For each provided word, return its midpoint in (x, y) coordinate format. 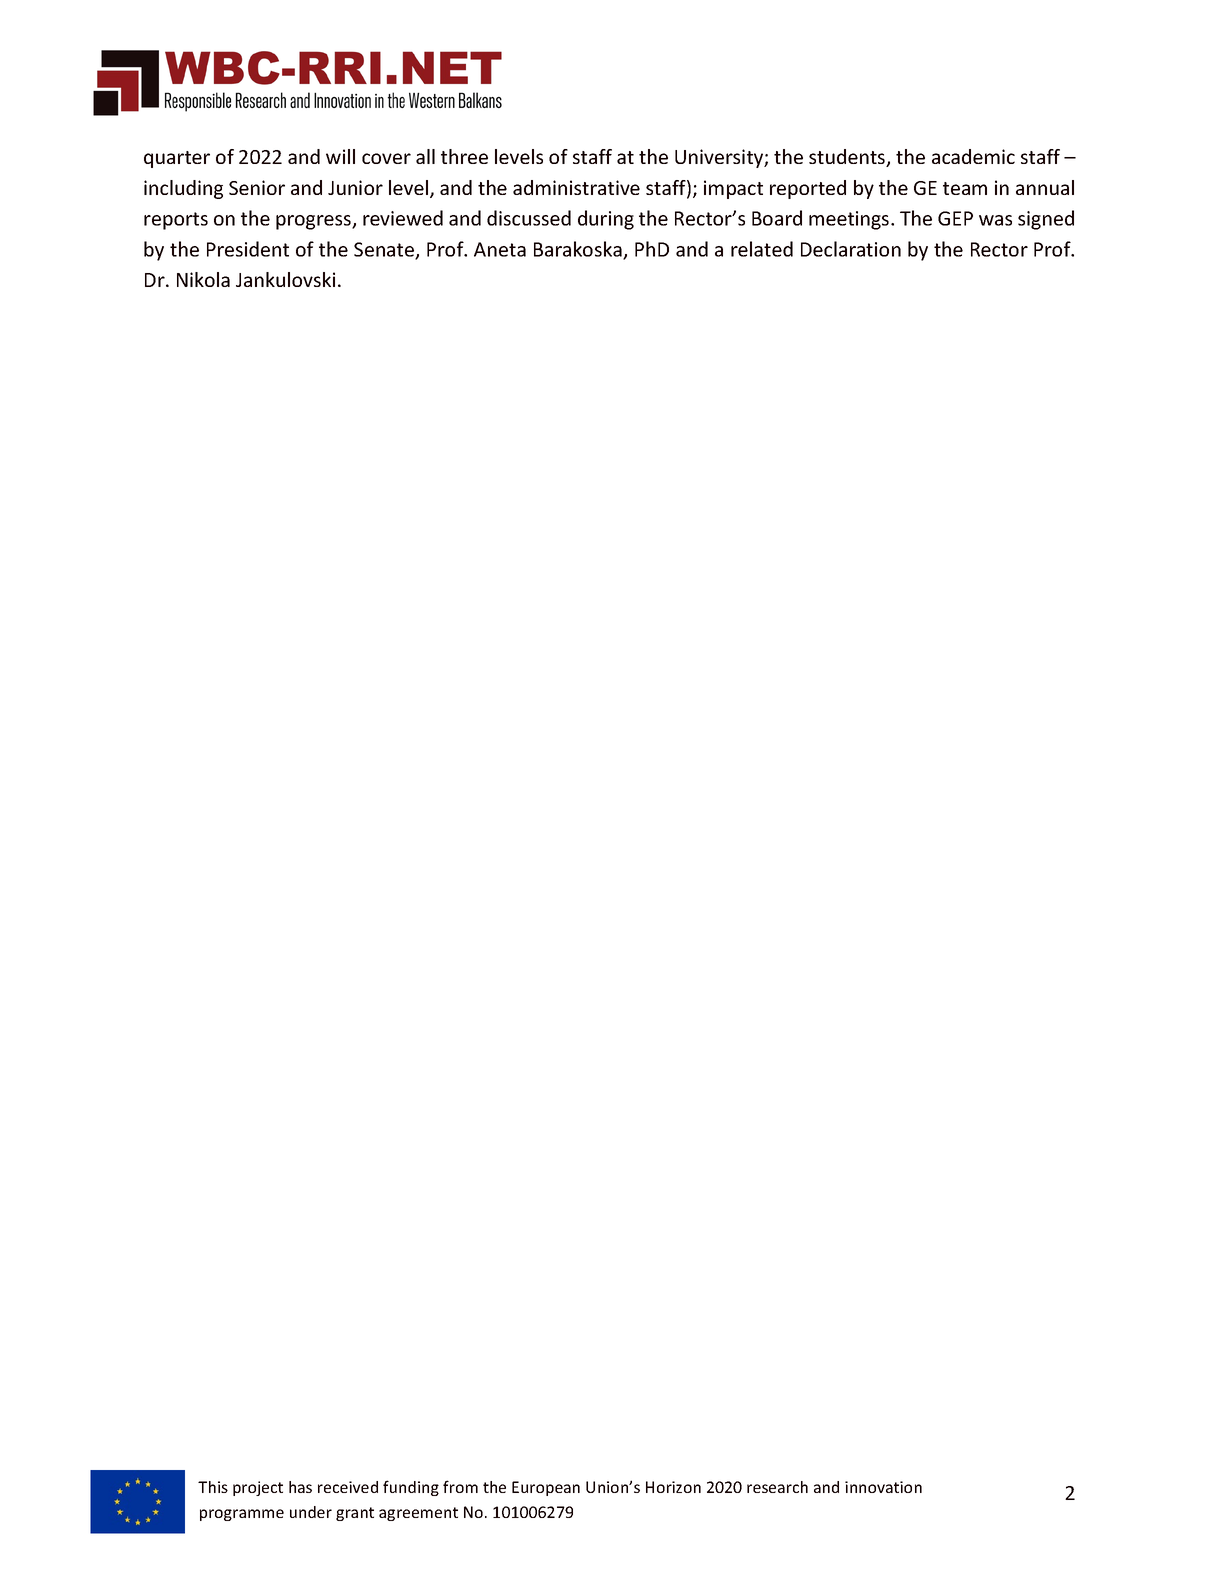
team (965, 188)
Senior (257, 187)
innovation (883, 1487)
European (546, 1488)
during (606, 220)
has (300, 1487)
